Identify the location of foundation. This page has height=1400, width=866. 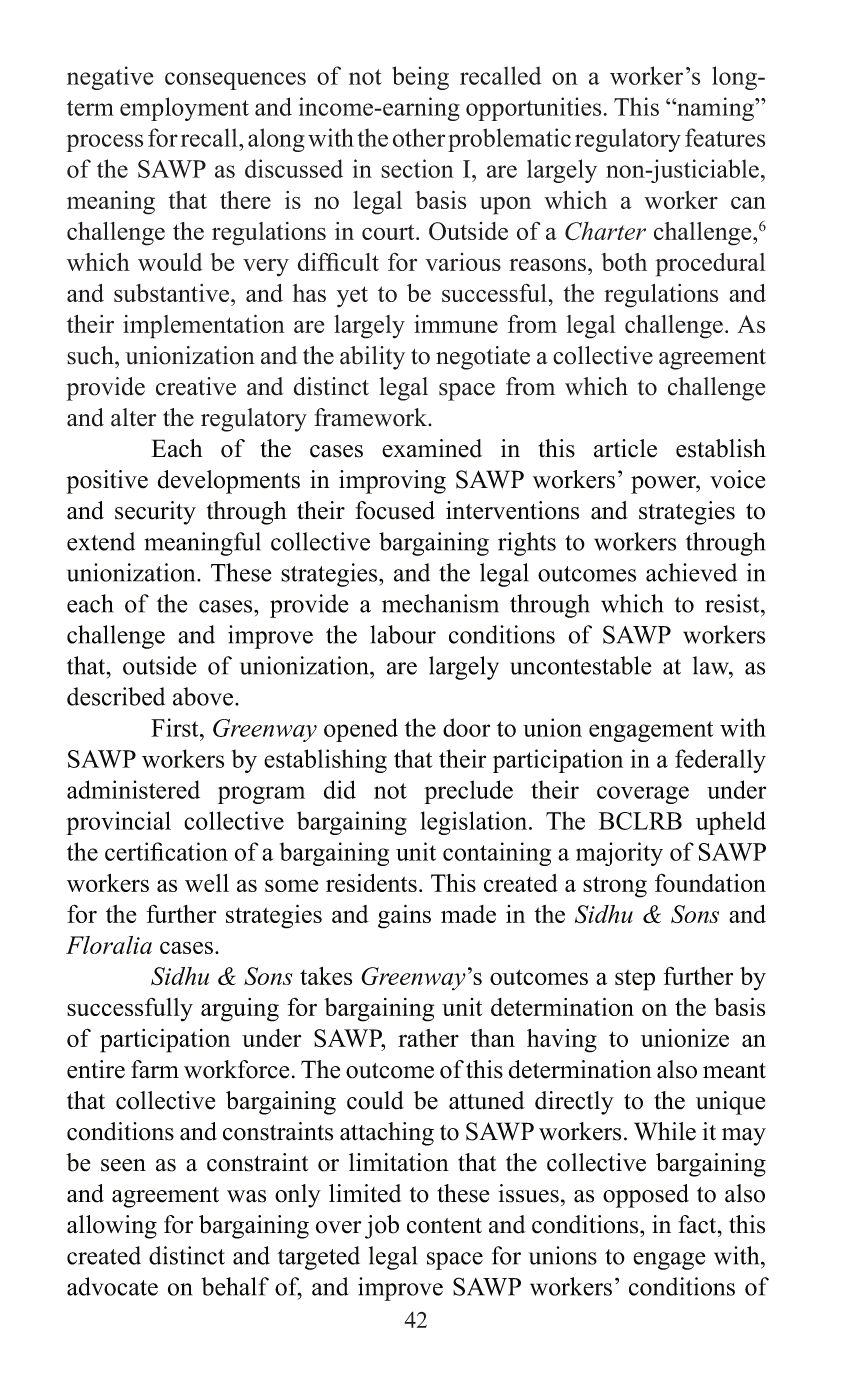
(710, 883).
